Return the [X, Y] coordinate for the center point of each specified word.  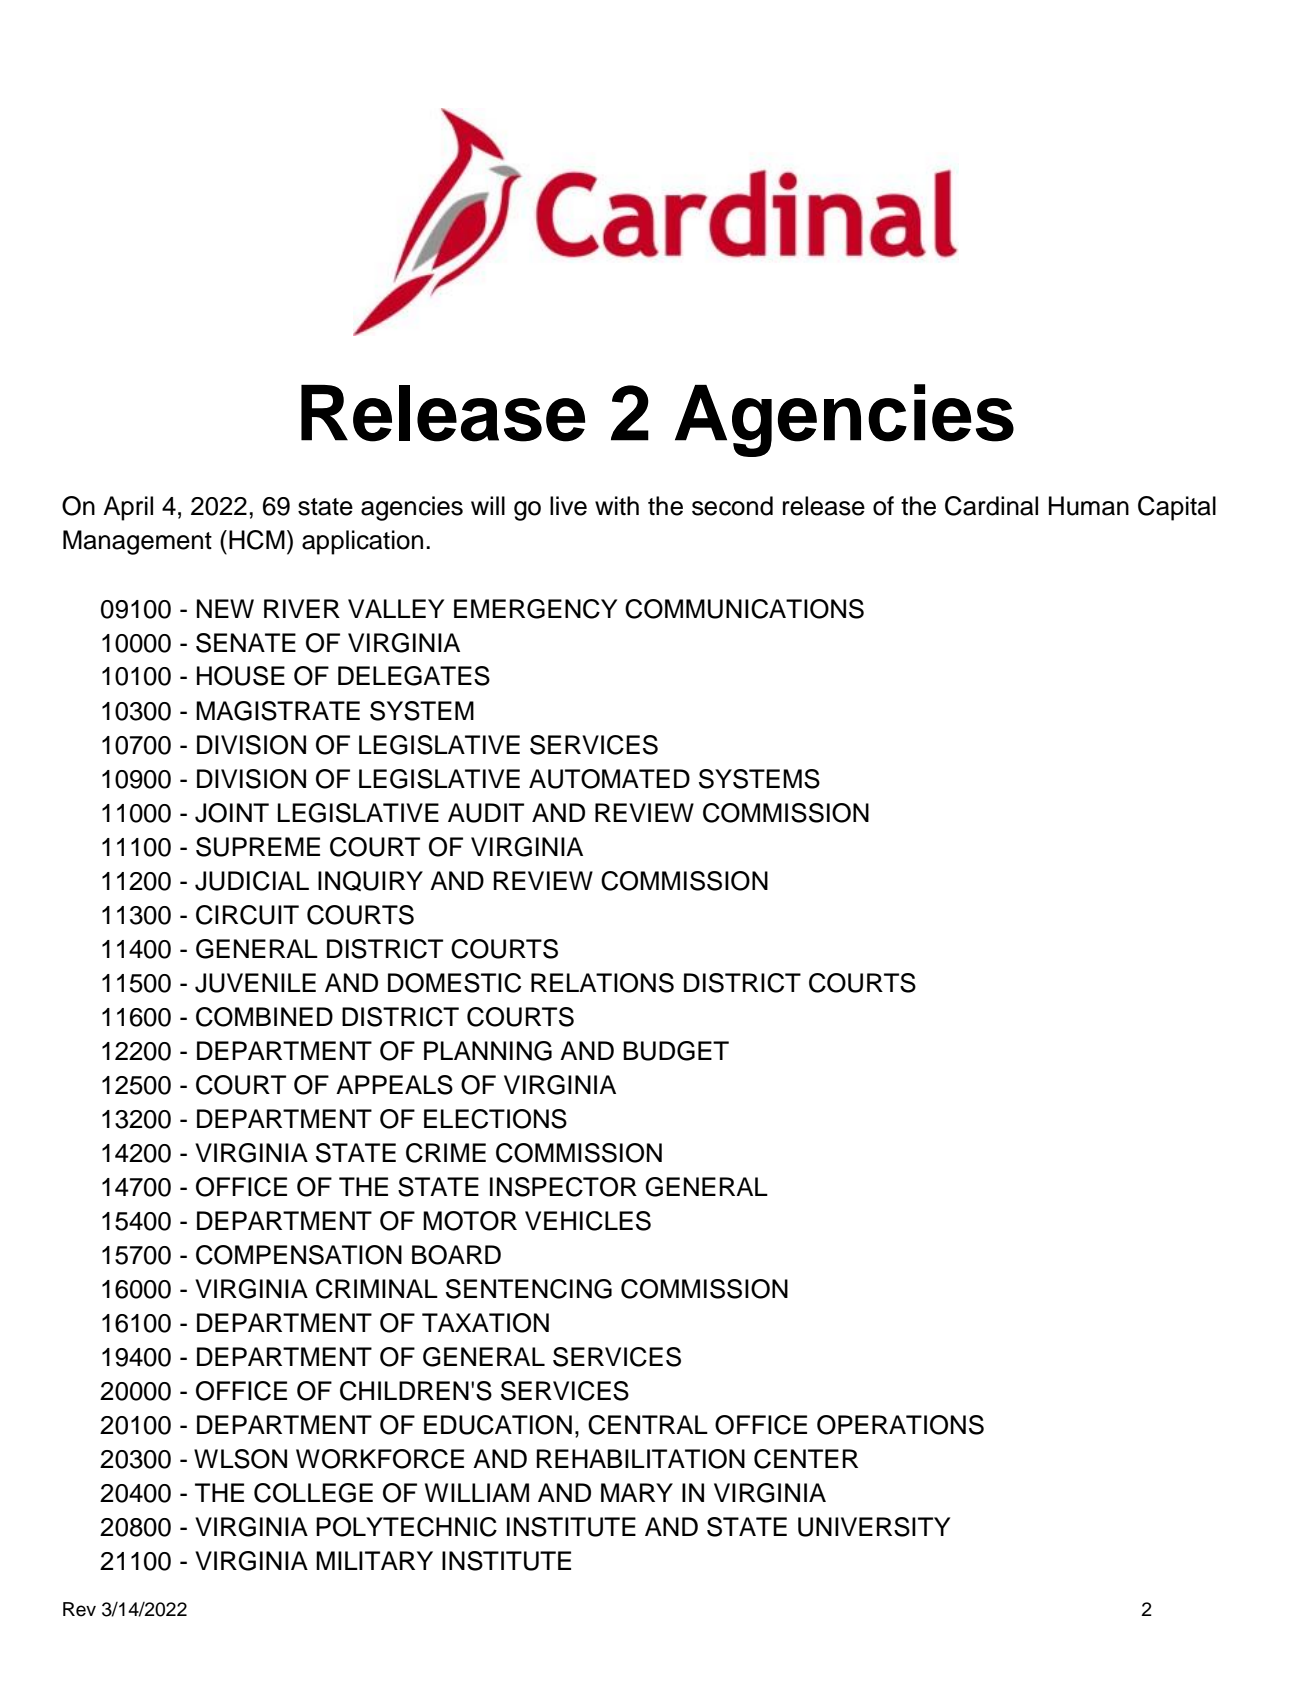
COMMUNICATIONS [744, 609]
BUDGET [676, 1051]
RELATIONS [602, 983]
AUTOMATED [609, 779]
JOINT [232, 813]
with [617, 505]
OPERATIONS [900, 1425]
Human [1089, 506]
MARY [637, 1492]
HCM [257, 540]
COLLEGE [313, 1493]
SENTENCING [529, 1289]
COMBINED [264, 1017]
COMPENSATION [299, 1255]
